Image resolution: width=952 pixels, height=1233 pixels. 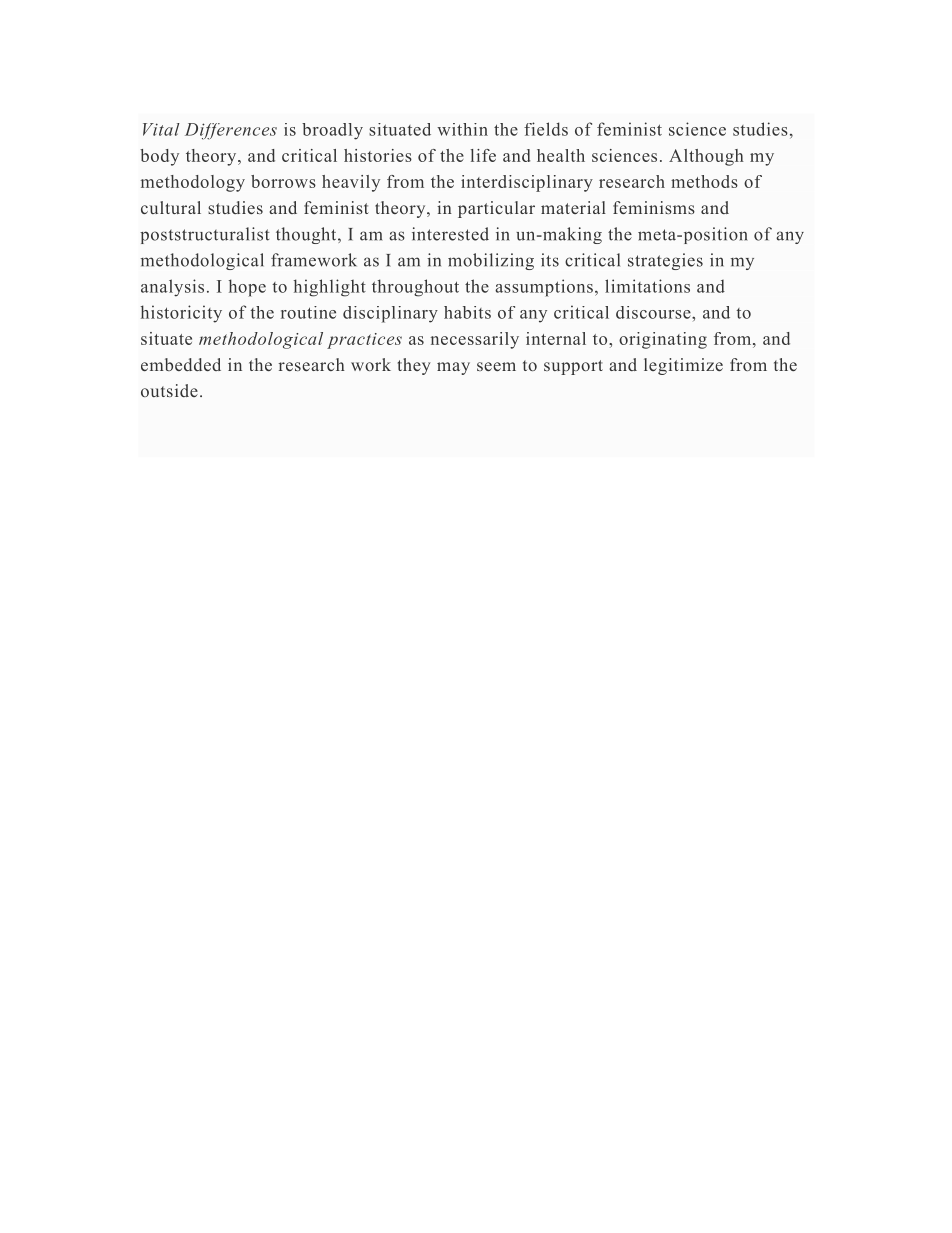 What do you see at coordinates (546, 129) in the screenshot?
I see `fields` at bounding box center [546, 129].
